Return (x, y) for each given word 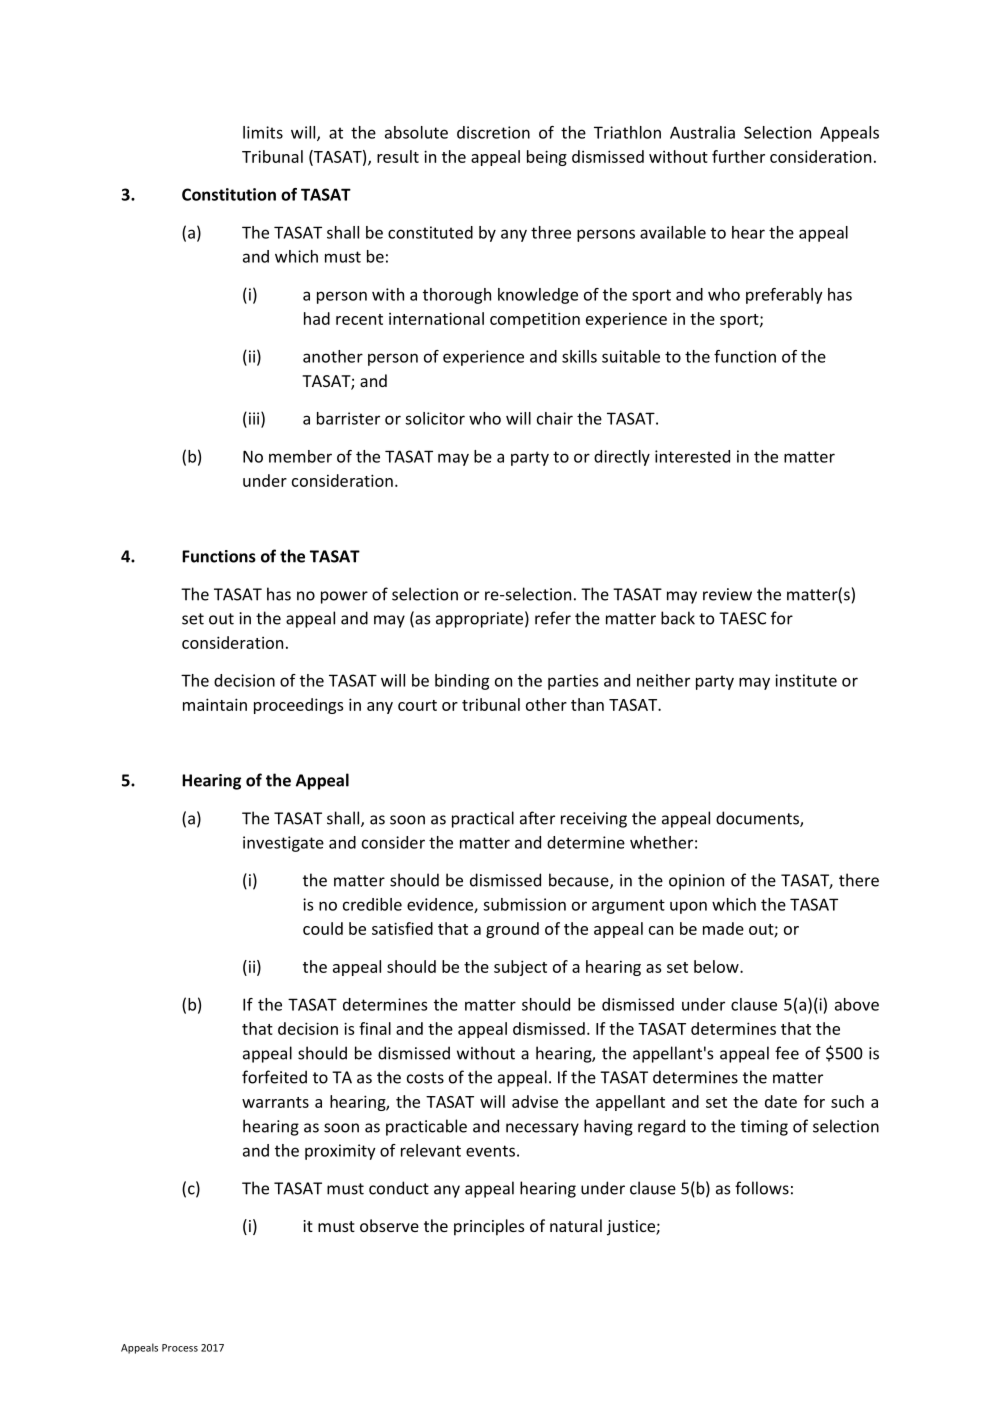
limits (263, 132)
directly (622, 458)
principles (489, 1227)
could (323, 928)
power (344, 597)
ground (512, 930)
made (723, 928)
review (727, 594)
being (547, 158)
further (738, 156)
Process (180, 1348)
